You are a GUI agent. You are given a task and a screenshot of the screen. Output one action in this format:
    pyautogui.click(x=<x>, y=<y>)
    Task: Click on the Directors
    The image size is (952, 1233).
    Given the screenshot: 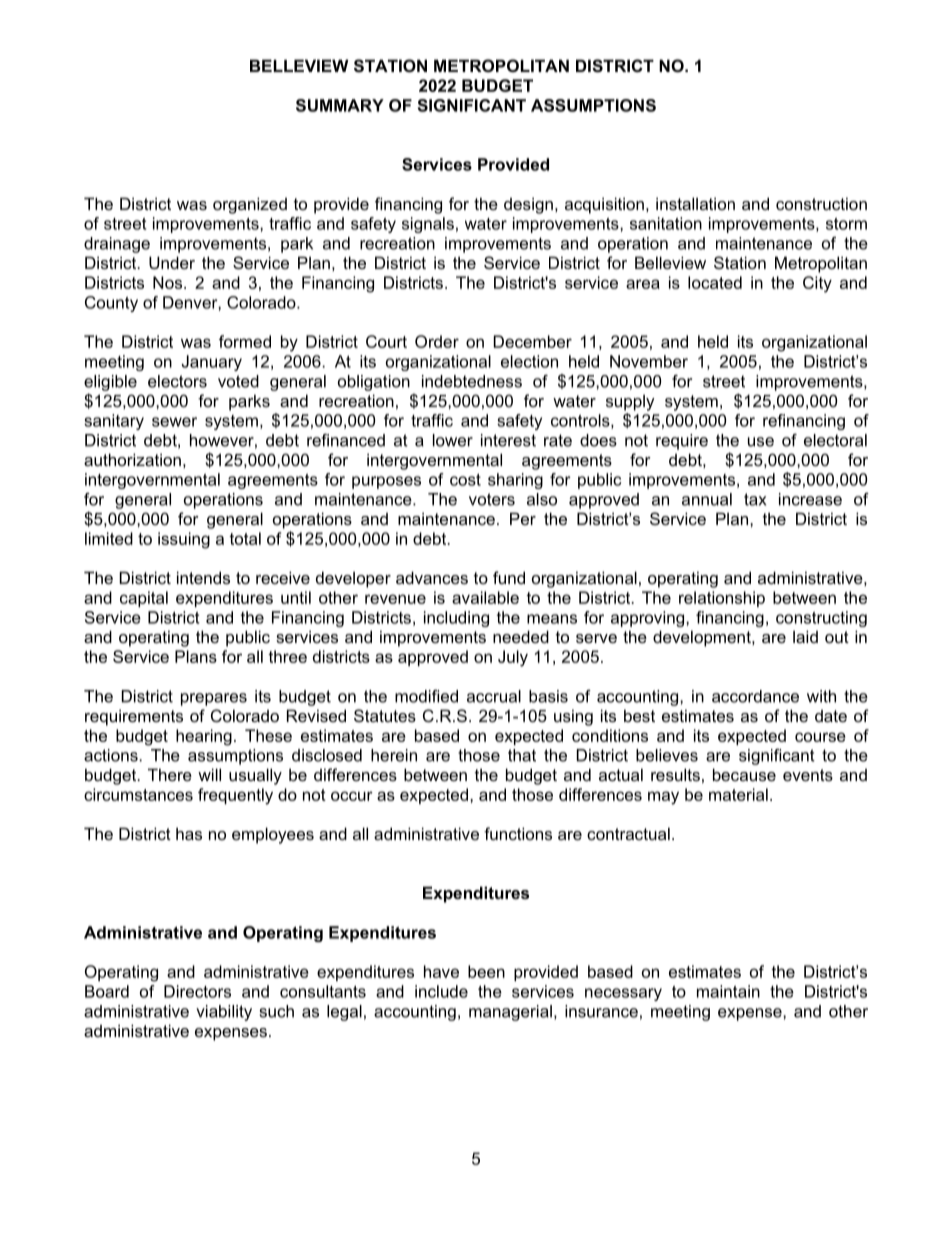 What is the action you would take?
    pyautogui.click(x=197, y=991)
